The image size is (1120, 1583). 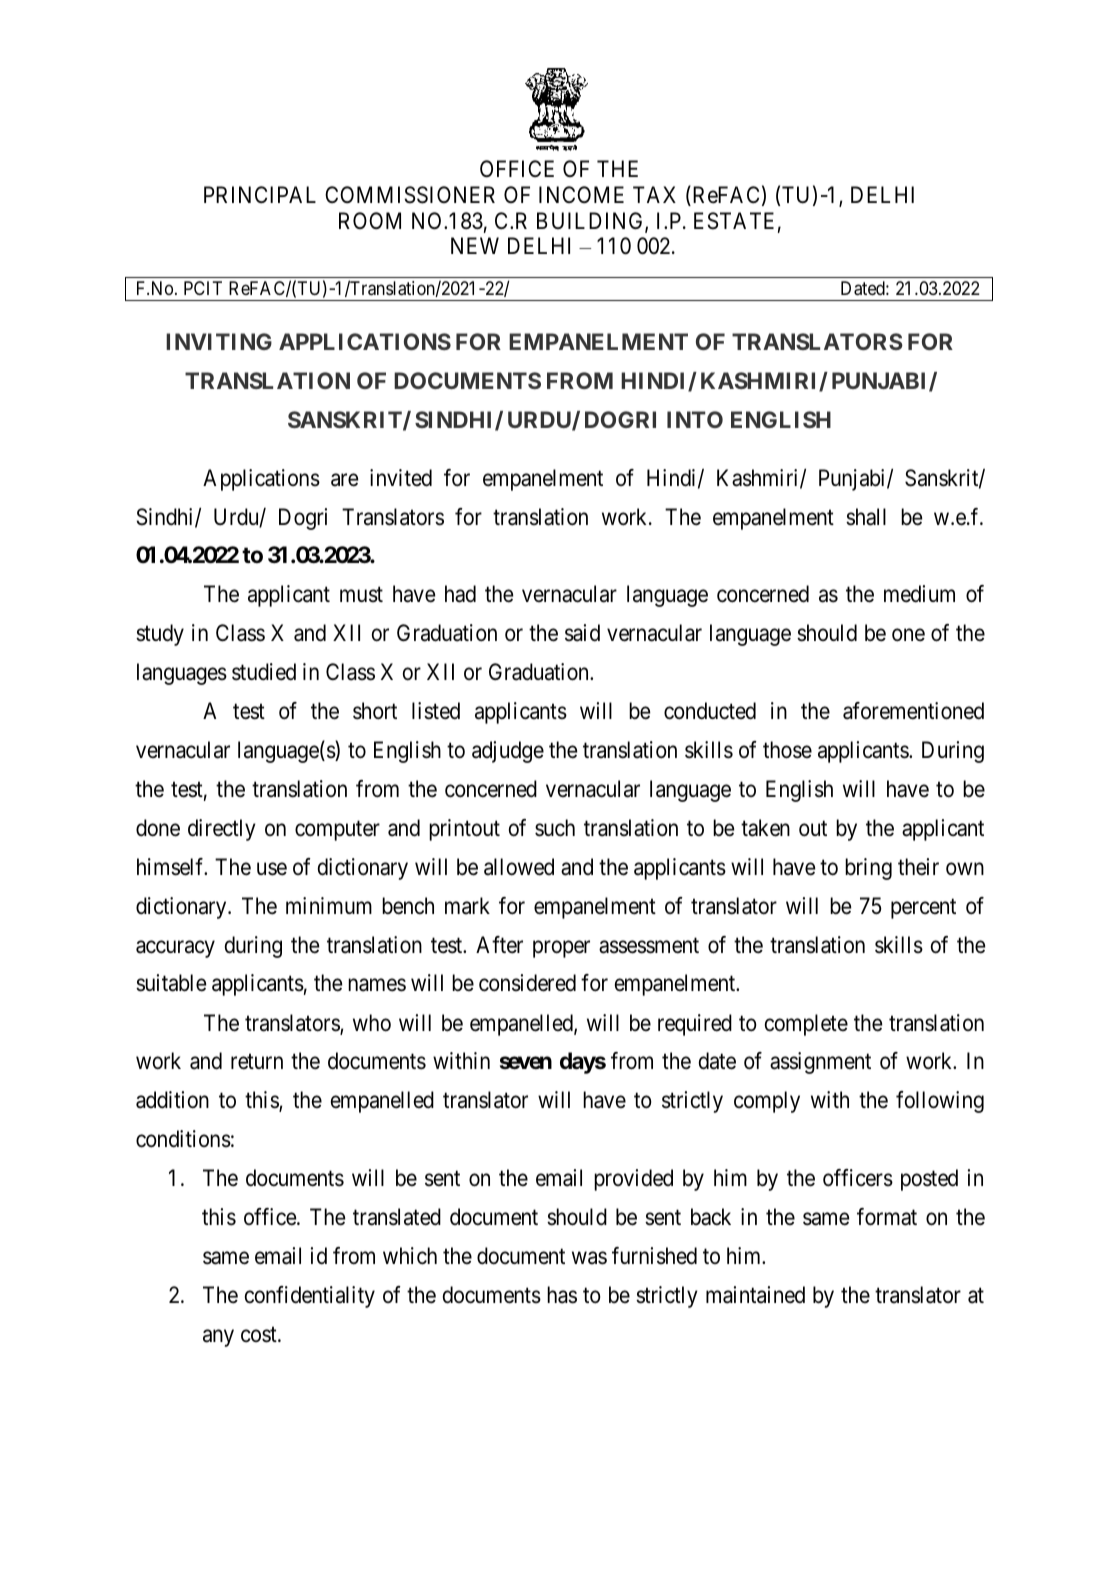 What do you see at coordinates (310, 1297) in the screenshot?
I see `confidentiality` at bounding box center [310, 1297].
